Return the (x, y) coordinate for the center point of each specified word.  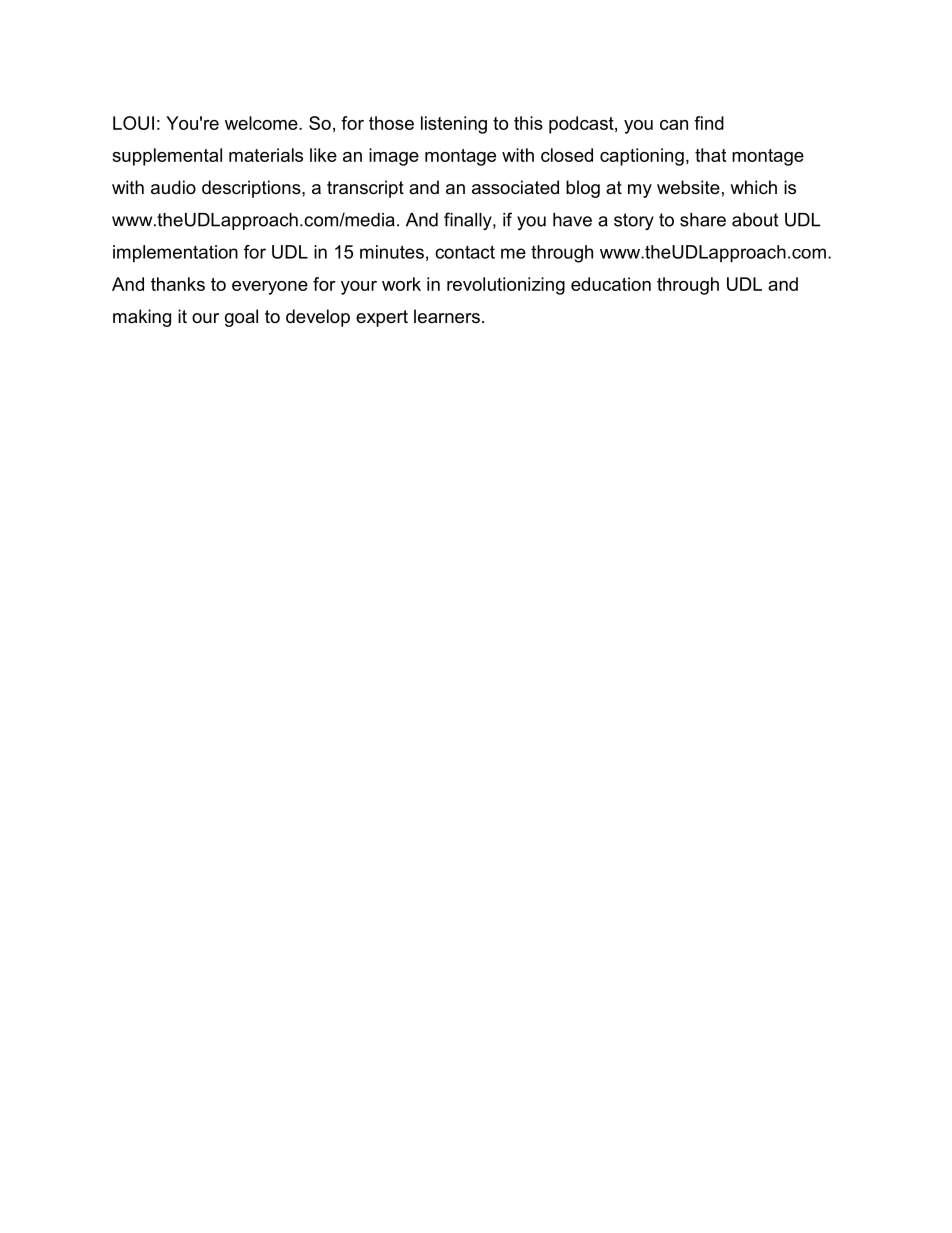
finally (469, 221)
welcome (262, 123)
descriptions (252, 189)
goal (241, 318)
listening (454, 125)
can (674, 125)
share (703, 220)
